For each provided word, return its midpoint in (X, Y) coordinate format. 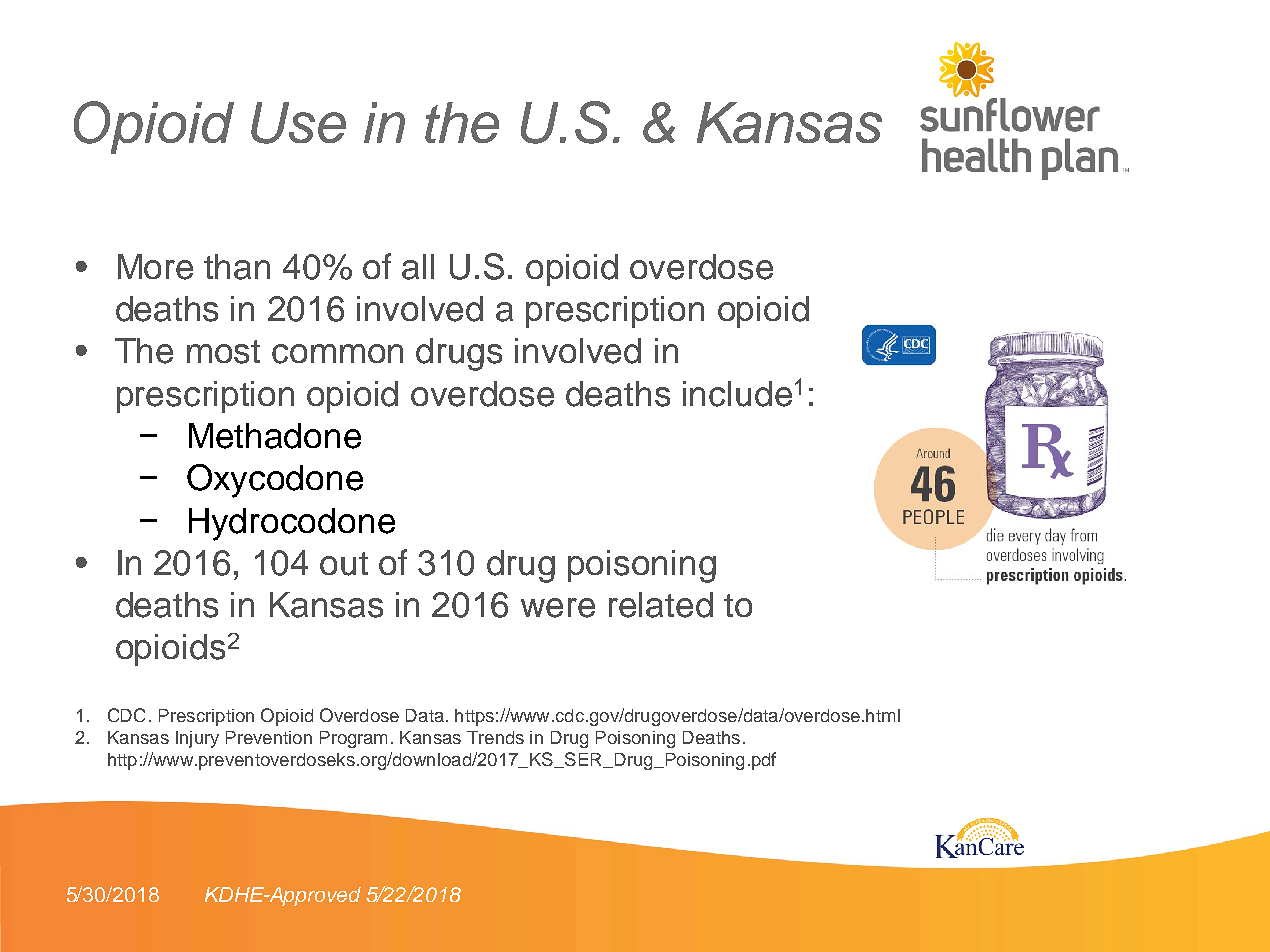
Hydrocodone (292, 524)
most (223, 352)
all (418, 267)
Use (298, 123)
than (237, 267)
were (558, 608)
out (344, 564)
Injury (197, 739)
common (337, 354)
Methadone (275, 436)
